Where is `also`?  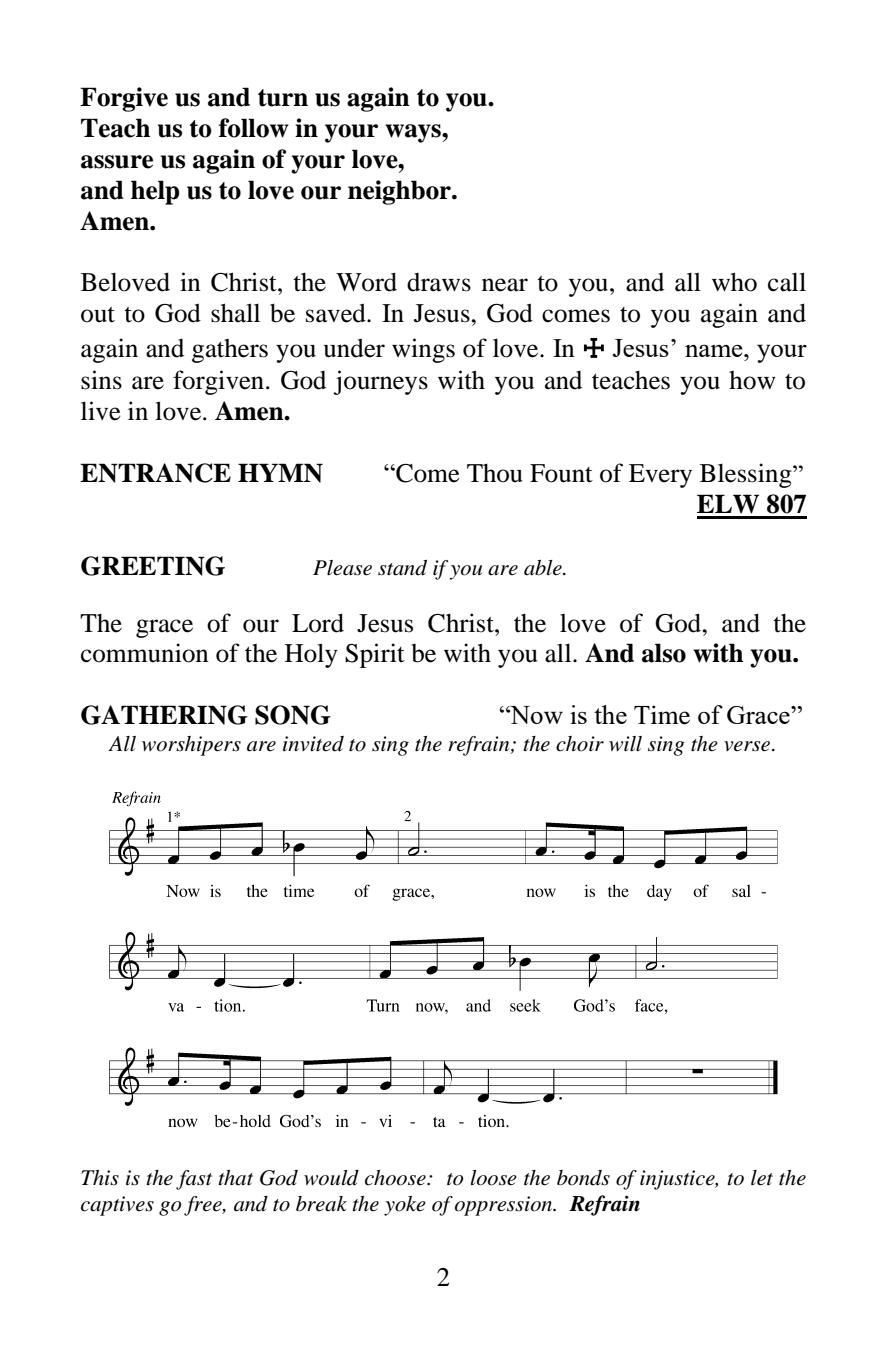 also is located at coordinates (664, 653).
